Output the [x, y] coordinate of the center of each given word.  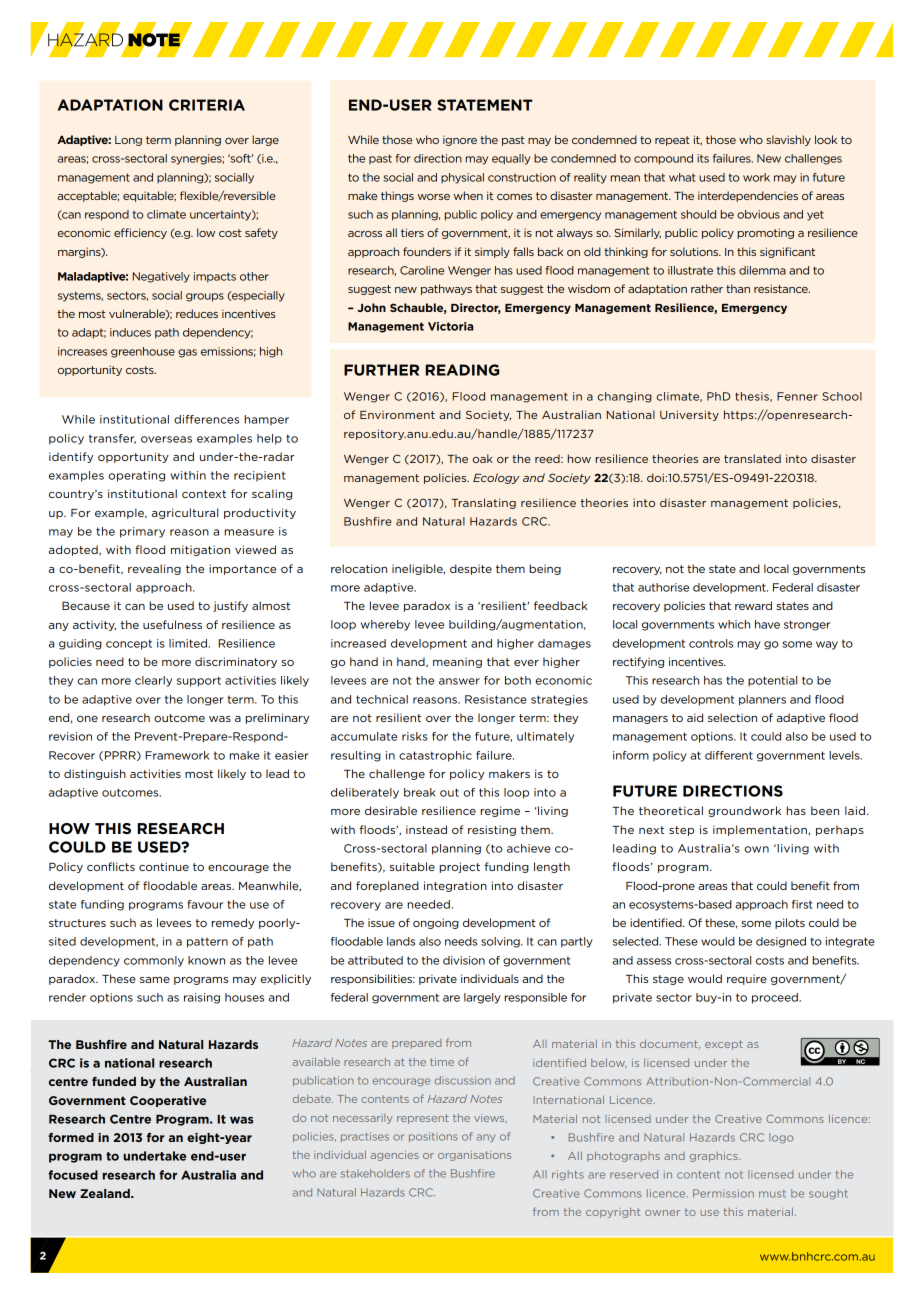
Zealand [106, 1193]
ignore [460, 140]
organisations [474, 1156]
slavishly [788, 140]
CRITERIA [207, 105]
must [772, 1194]
